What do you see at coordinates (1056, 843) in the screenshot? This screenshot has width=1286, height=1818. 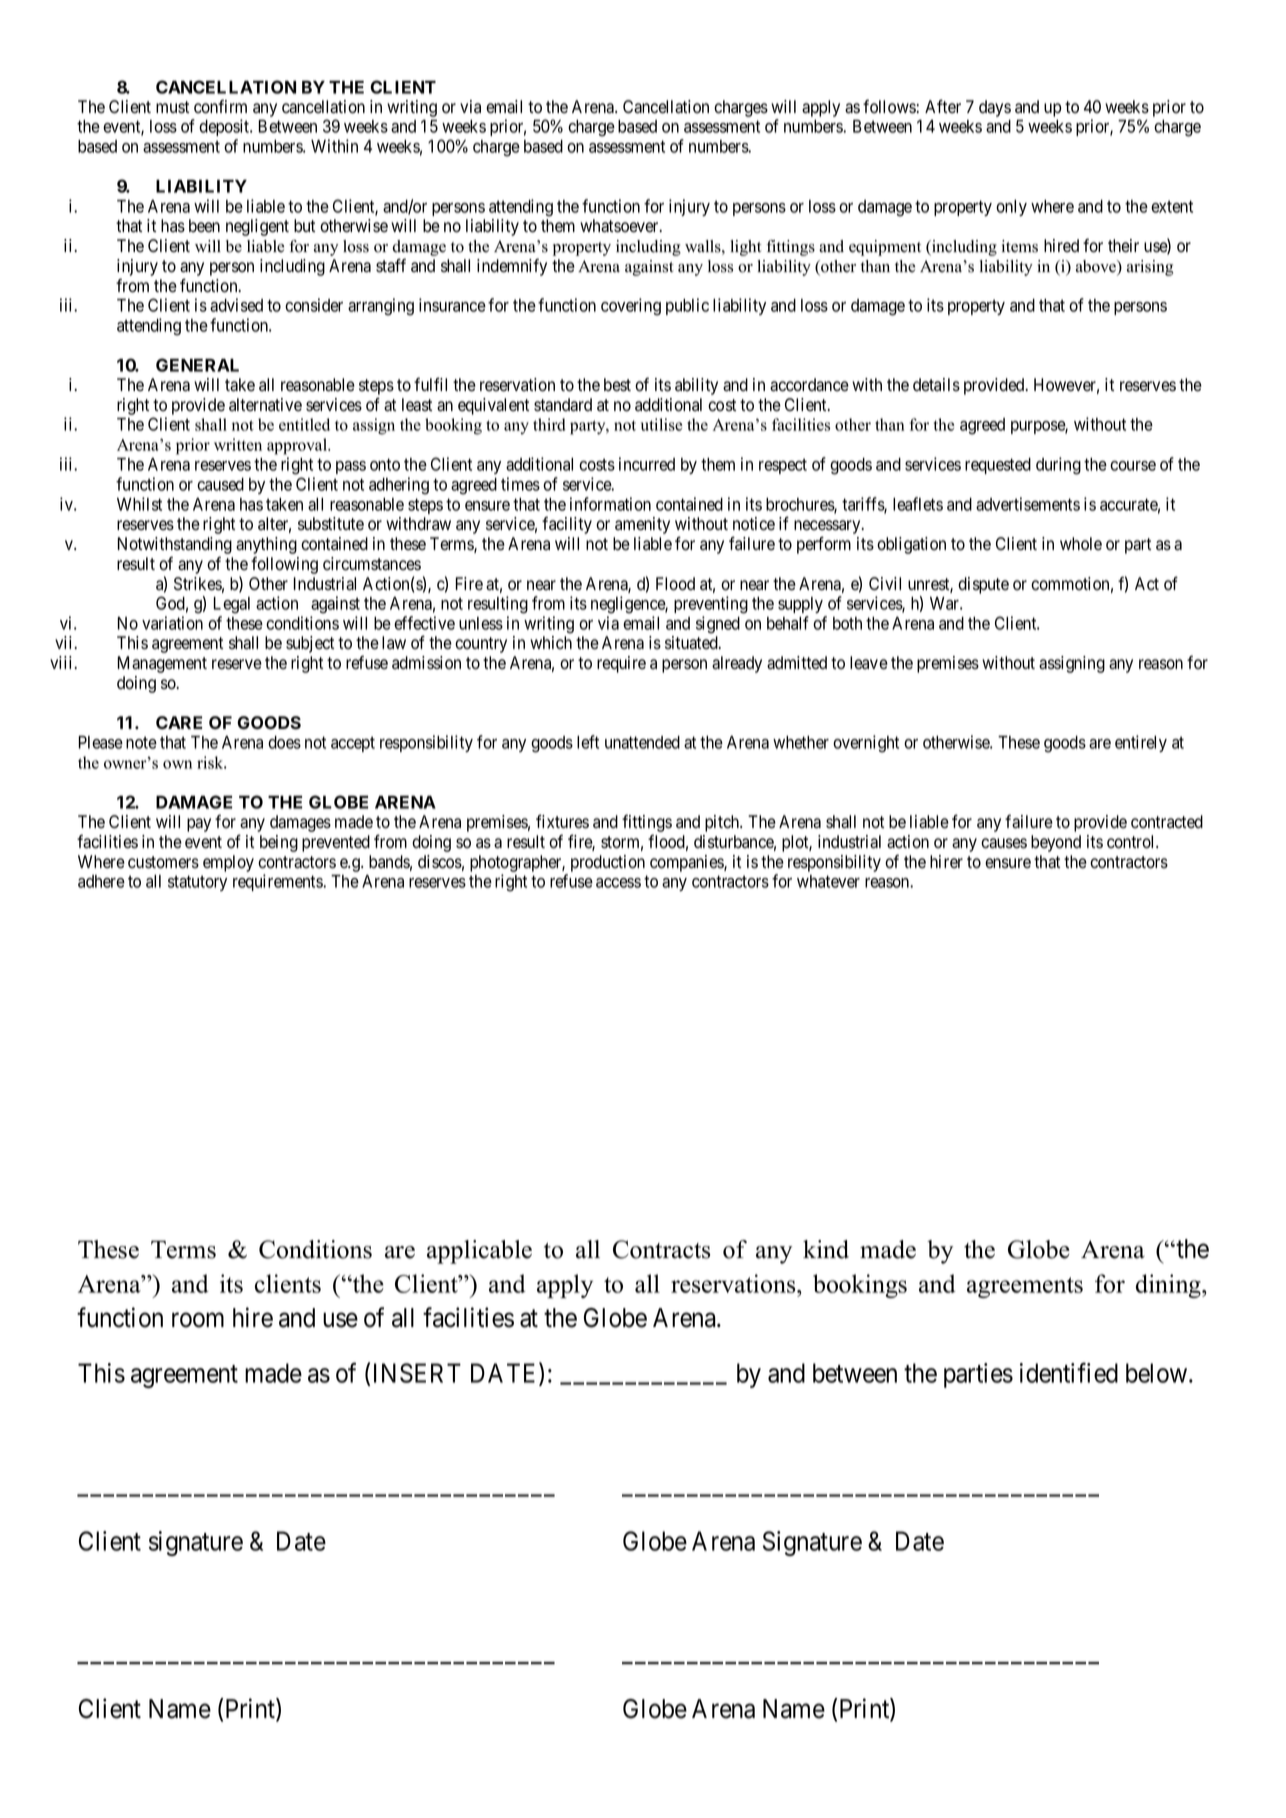 I see `beyond` at bounding box center [1056, 843].
